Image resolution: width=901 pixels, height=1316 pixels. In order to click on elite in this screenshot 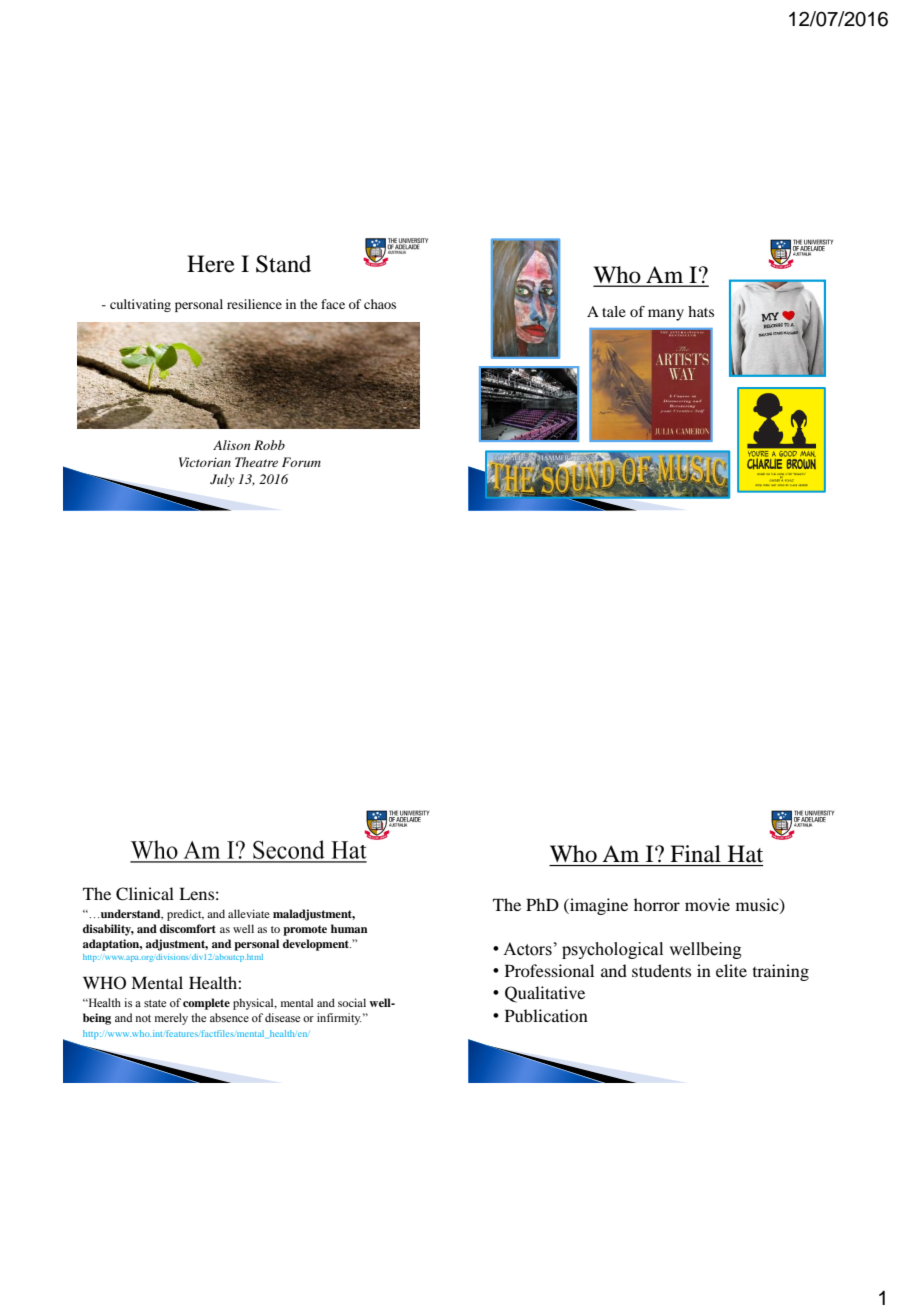, I will do `click(731, 970)`.
